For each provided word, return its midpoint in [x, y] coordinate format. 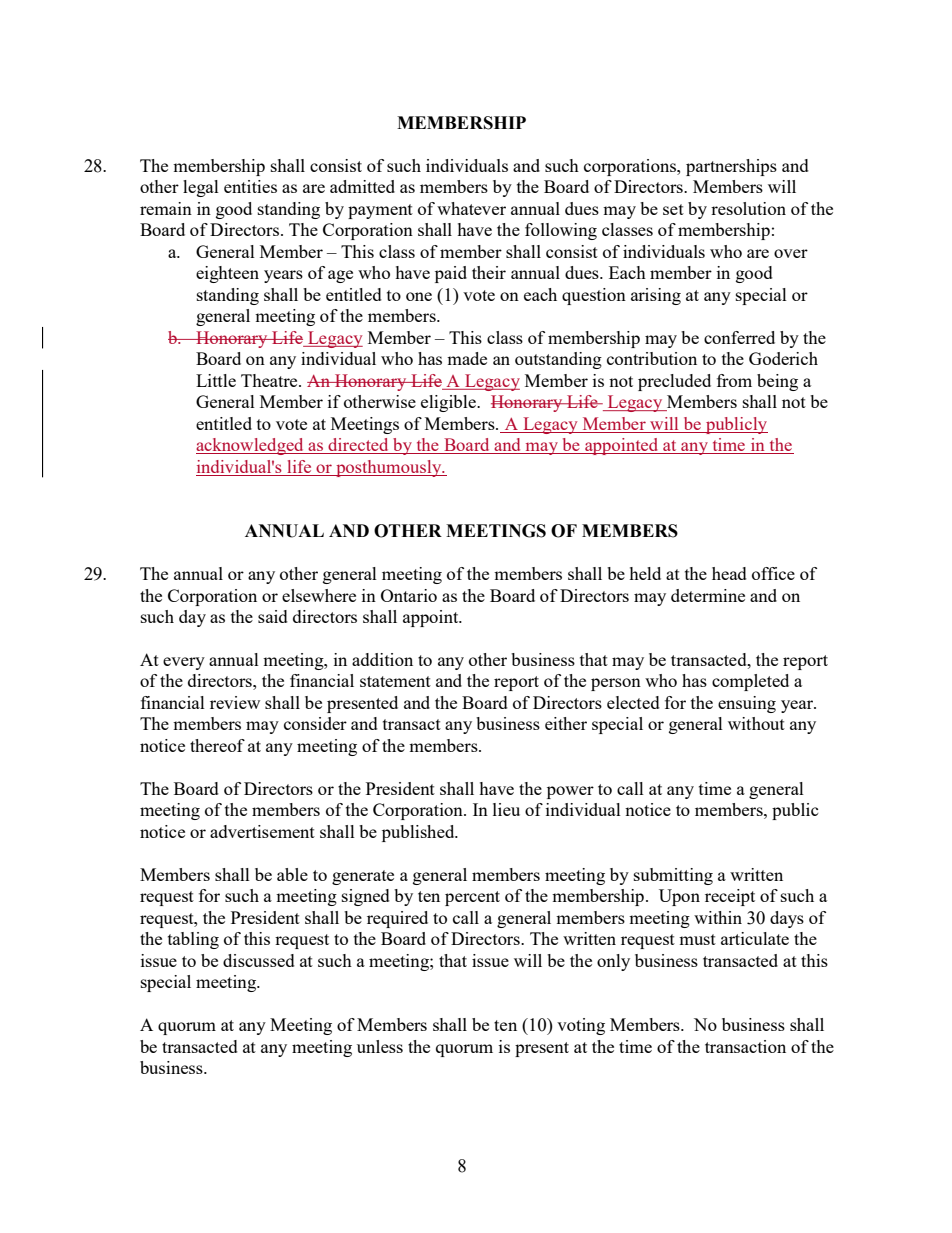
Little [216, 380]
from [734, 380]
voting [581, 1026]
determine [708, 595]
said [273, 616]
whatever [471, 208]
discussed [259, 960]
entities [250, 186]
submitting [673, 876]
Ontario [409, 595]
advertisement [262, 831]
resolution [748, 208]
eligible [449, 403]
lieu [506, 809]
